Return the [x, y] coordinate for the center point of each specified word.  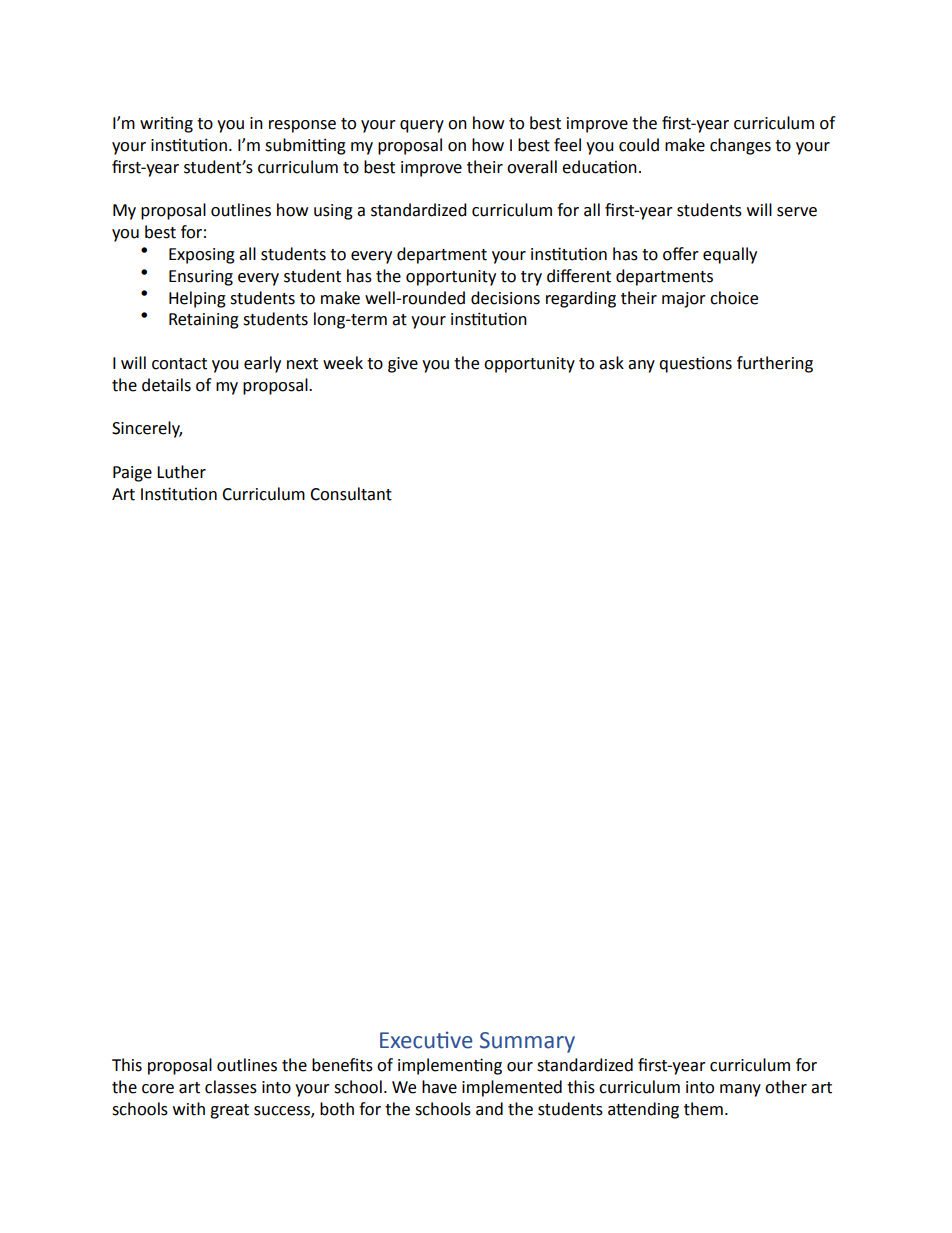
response [302, 126]
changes [740, 146]
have [439, 1087]
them [703, 1109]
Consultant [351, 494]
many [740, 1090]
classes [231, 1087]
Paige [132, 474]
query [422, 126]
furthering [775, 364]
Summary [527, 1042]
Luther [181, 472]
